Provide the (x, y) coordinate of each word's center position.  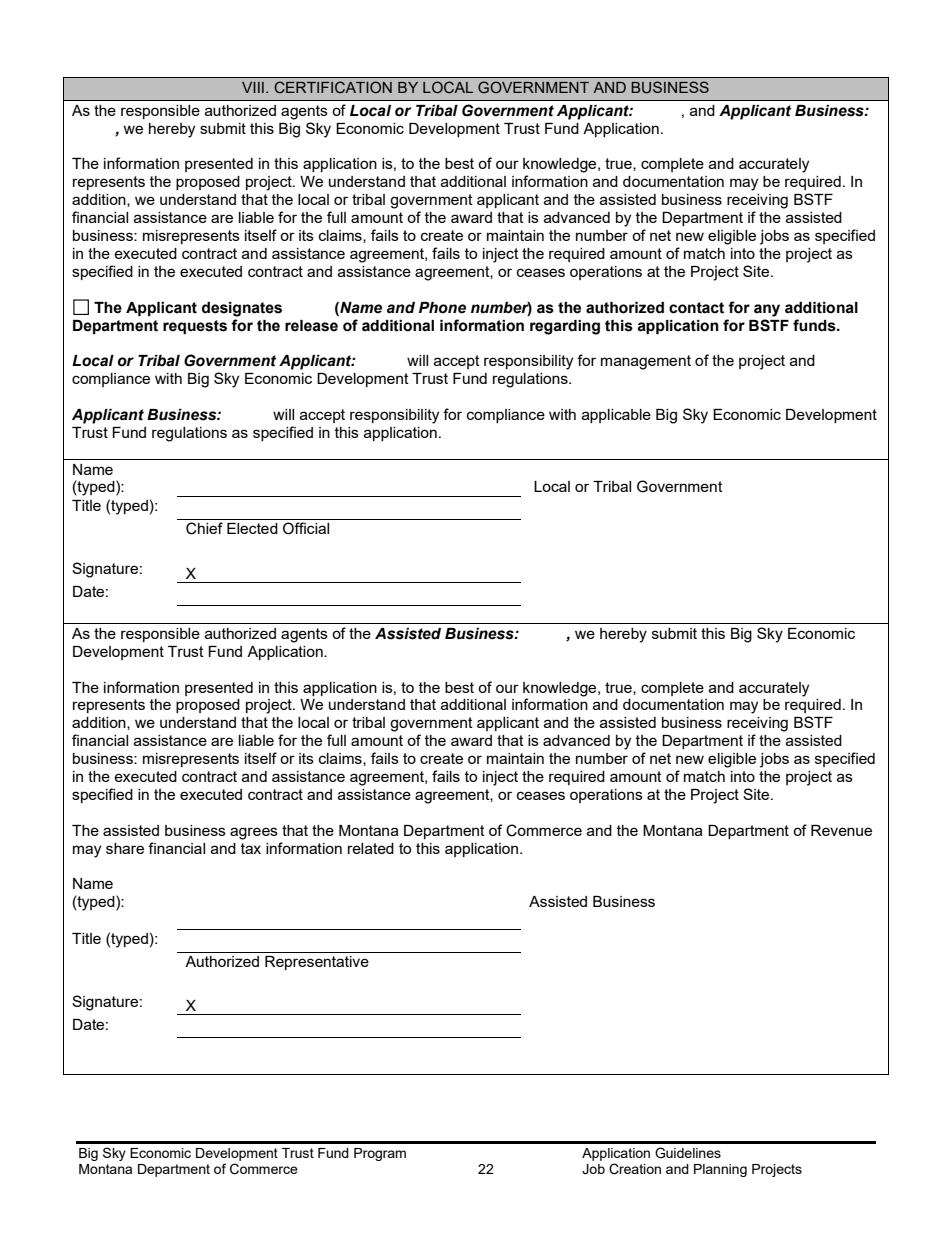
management (646, 362)
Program (380, 1154)
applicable (616, 416)
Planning (720, 1170)
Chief (204, 528)
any (767, 310)
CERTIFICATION (333, 87)
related (371, 848)
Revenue (841, 830)
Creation (635, 1169)
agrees (254, 833)
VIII (253, 87)
